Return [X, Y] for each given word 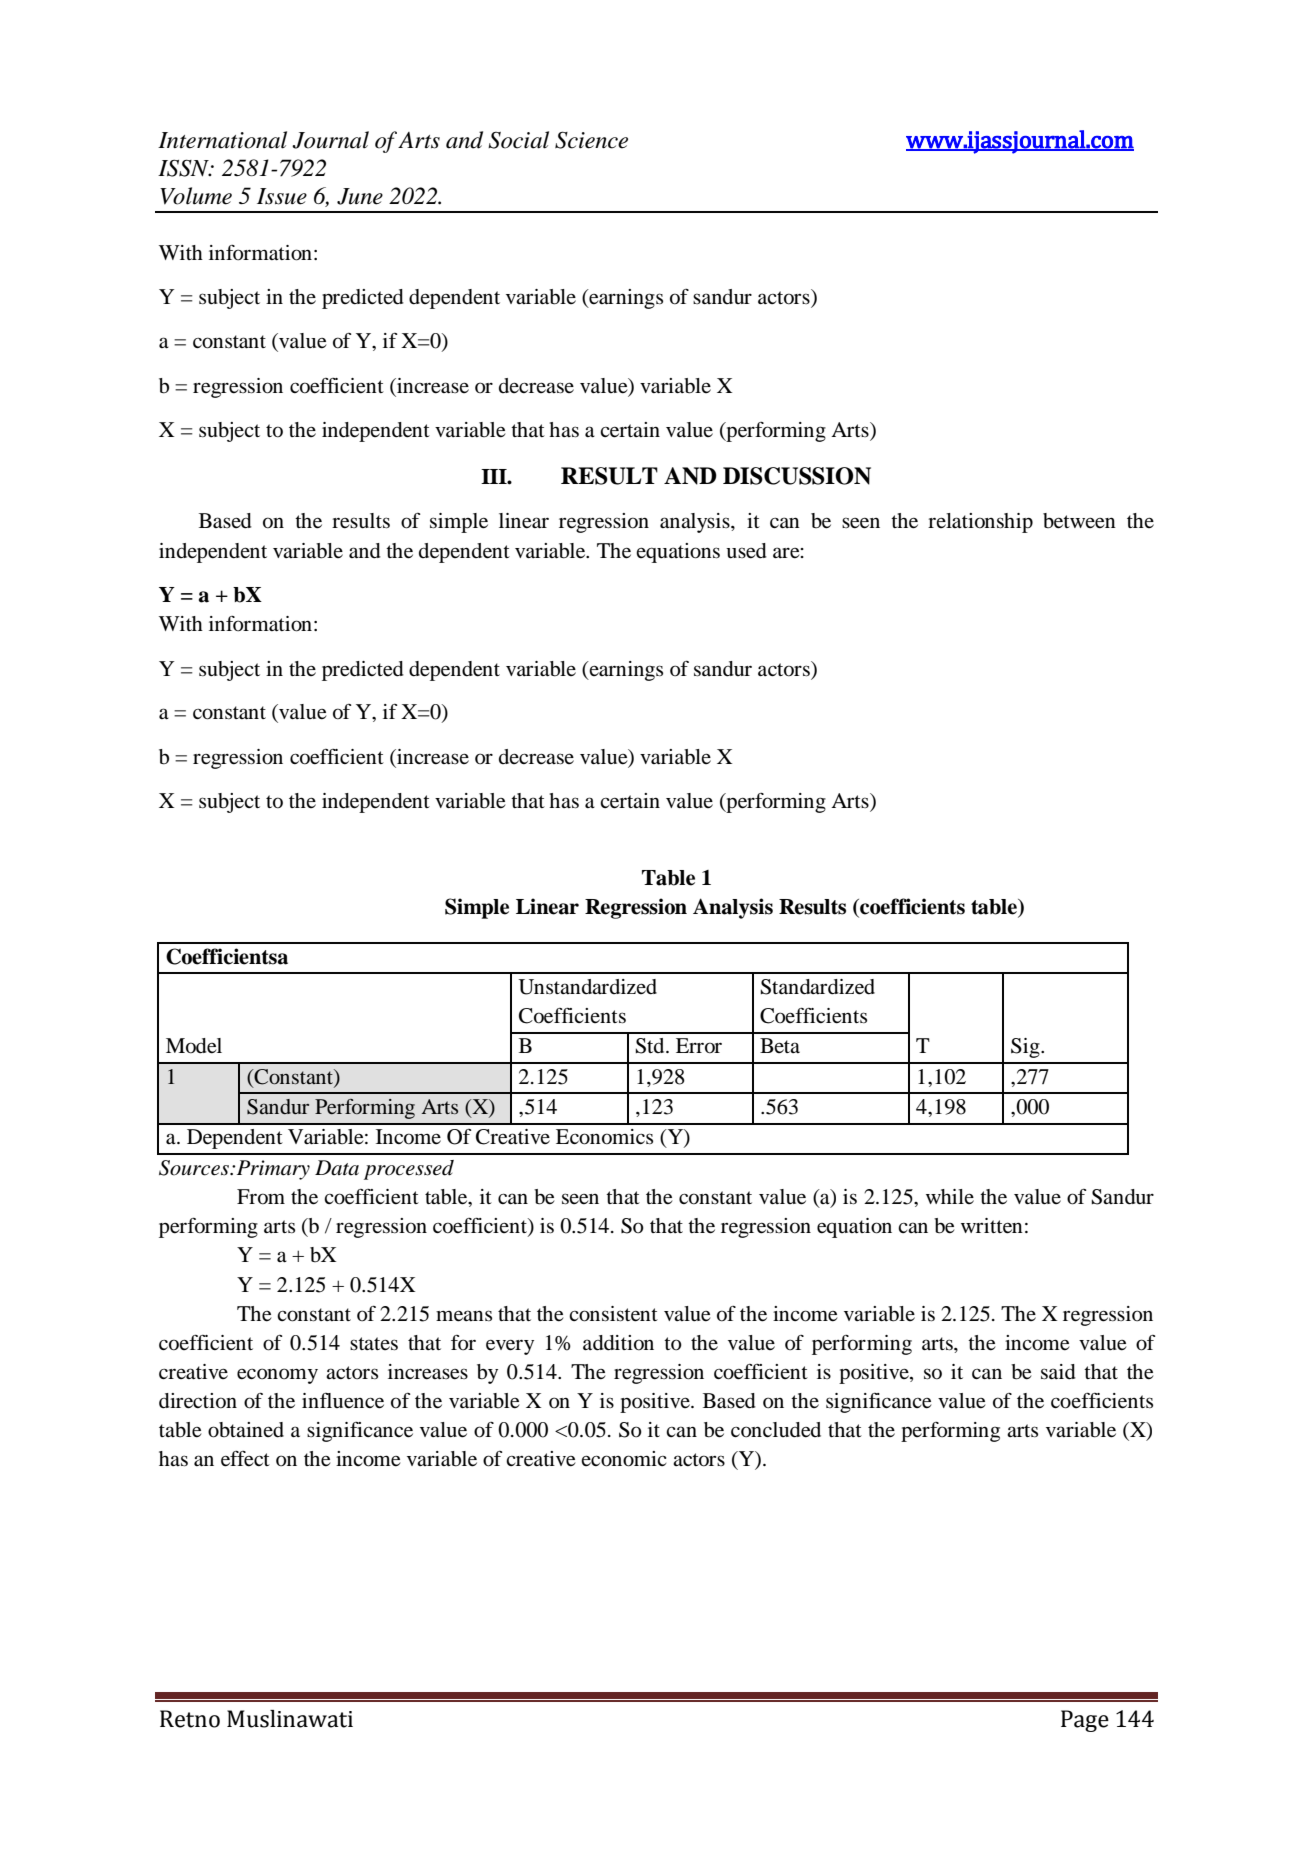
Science [591, 140]
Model [194, 1046]
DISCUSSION [797, 476]
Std [651, 1046]
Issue [282, 196]
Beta [780, 1045]
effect [245, 1459]
